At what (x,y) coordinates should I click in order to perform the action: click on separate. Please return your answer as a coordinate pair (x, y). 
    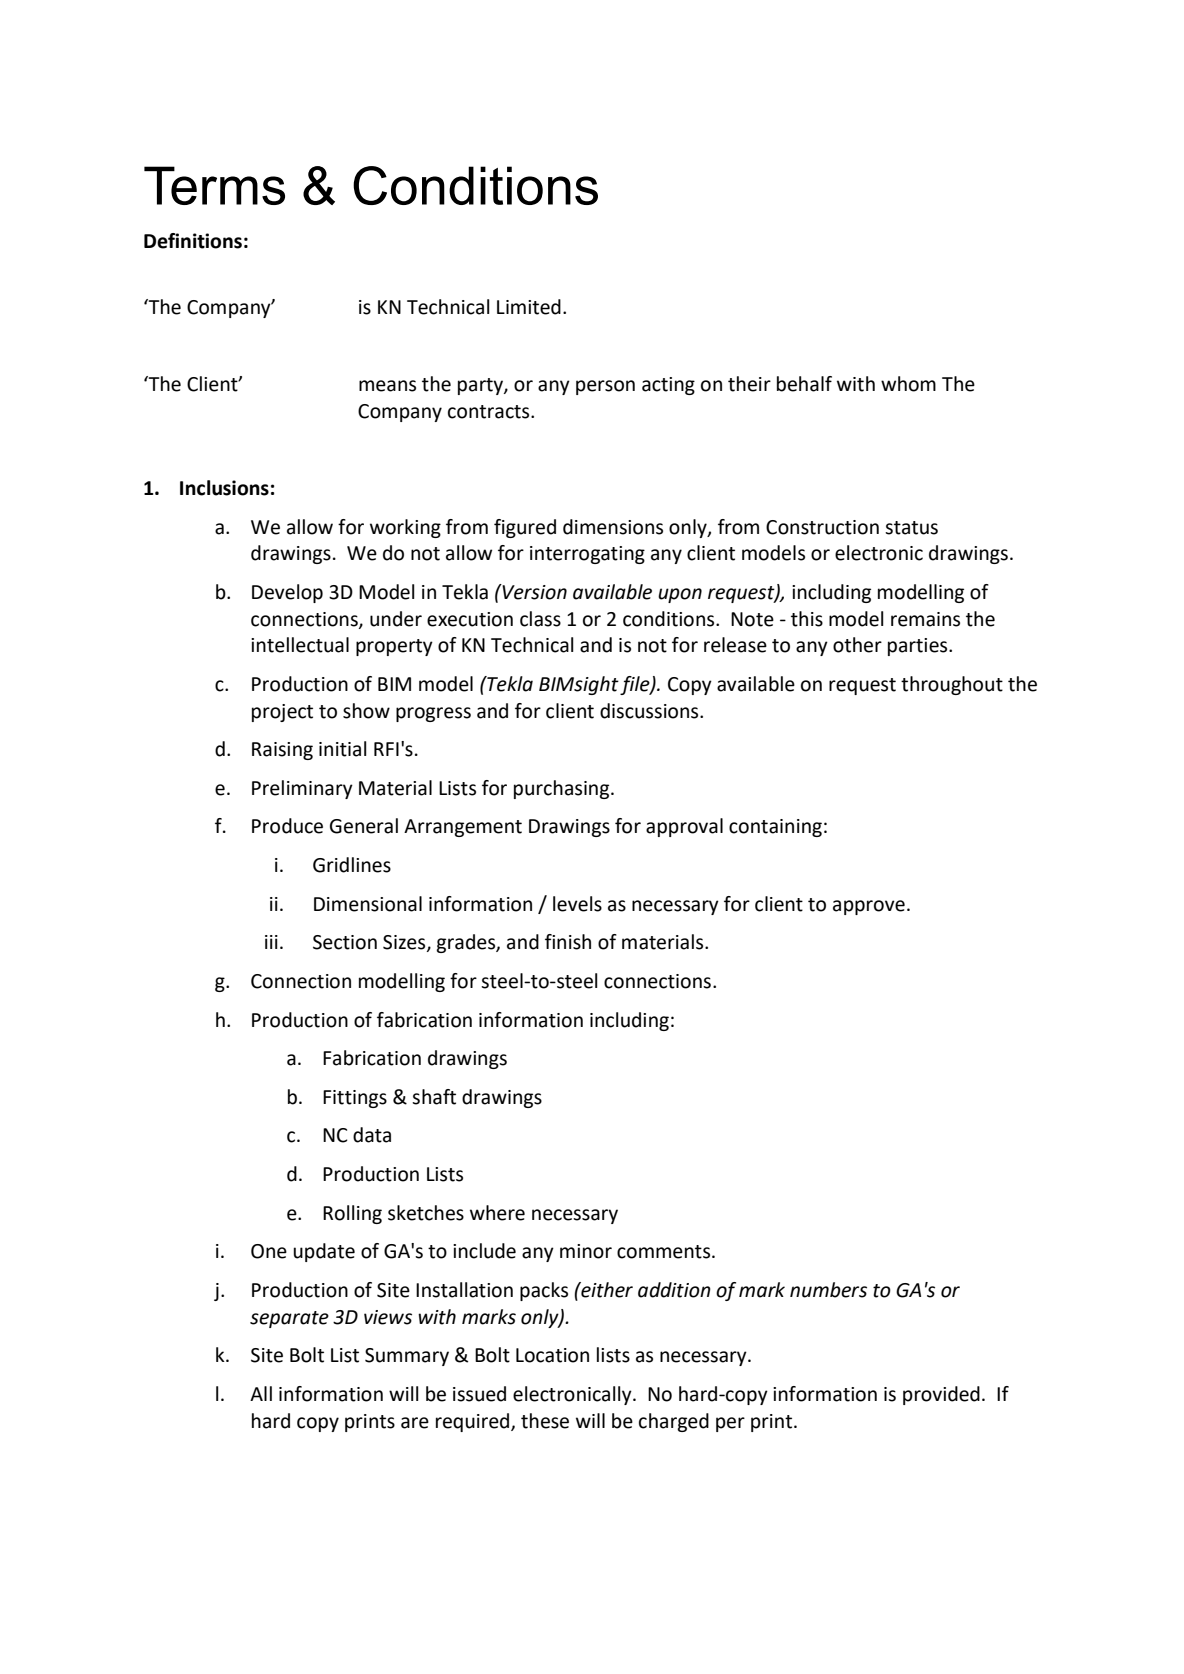
    Looking at the image, I should click on (289, 1319).
